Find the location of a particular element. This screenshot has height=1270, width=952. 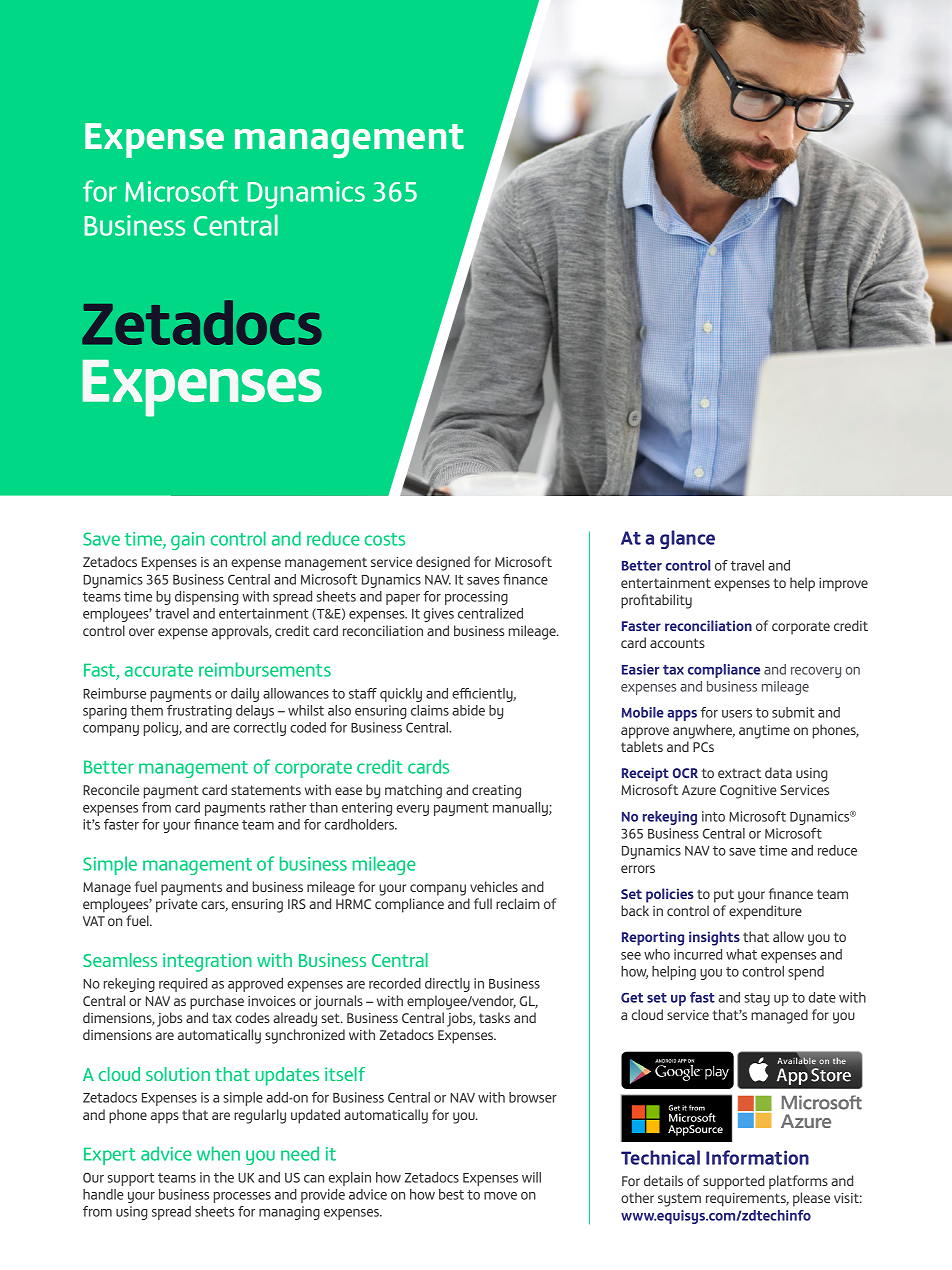

designed is located at coordinates (443, 563).
